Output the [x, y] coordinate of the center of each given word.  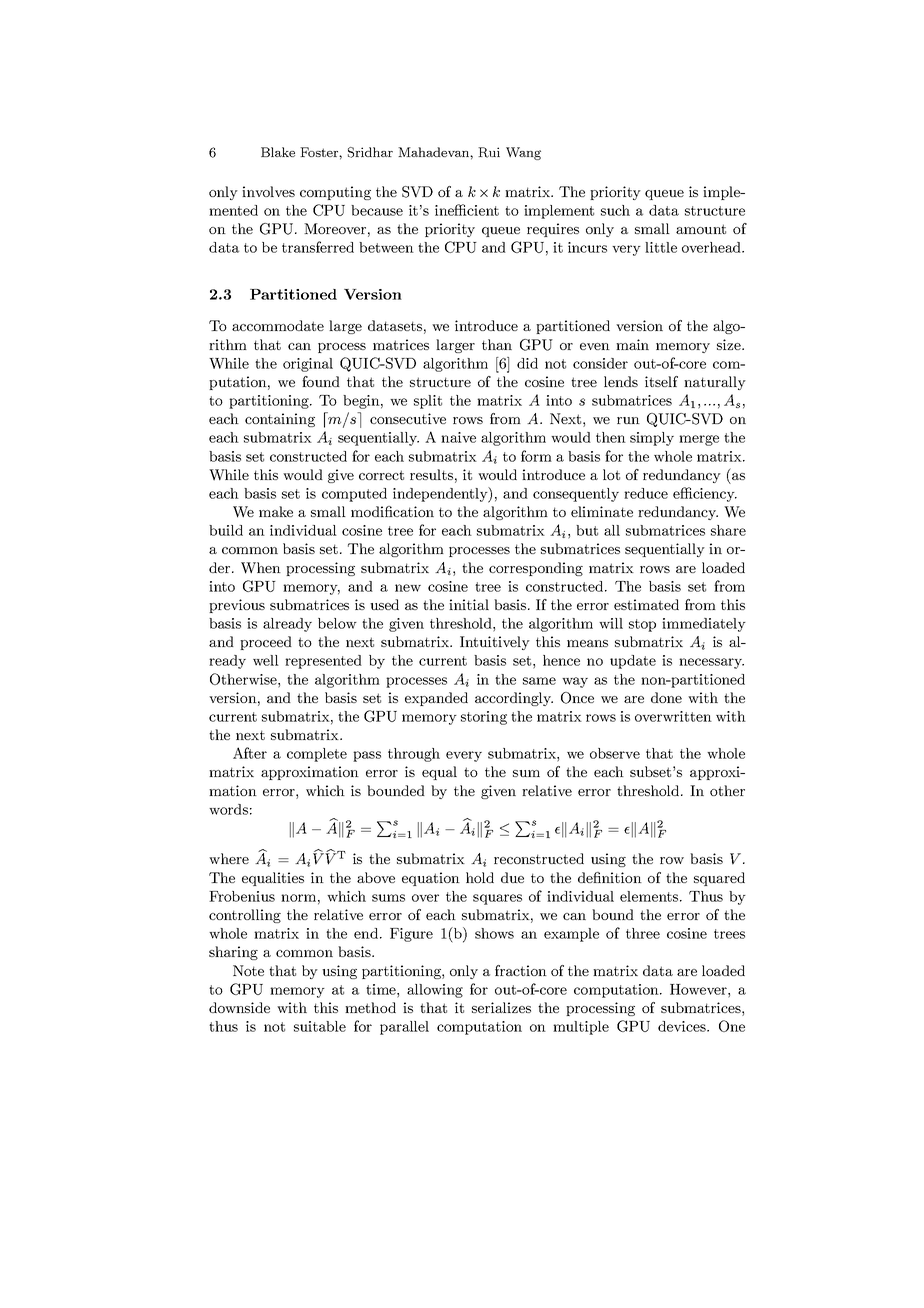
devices [683, 1026]
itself [661, 381]
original [308, 365]
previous [237, 606]
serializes [501, 1007]
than [497, 344]
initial [469, 604]
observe [615, 753]
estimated [646, 604]
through [414, 755]
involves [268, 191]
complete [317, 755]
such [615, 210]
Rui [489, 152]
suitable [320, 1026]
